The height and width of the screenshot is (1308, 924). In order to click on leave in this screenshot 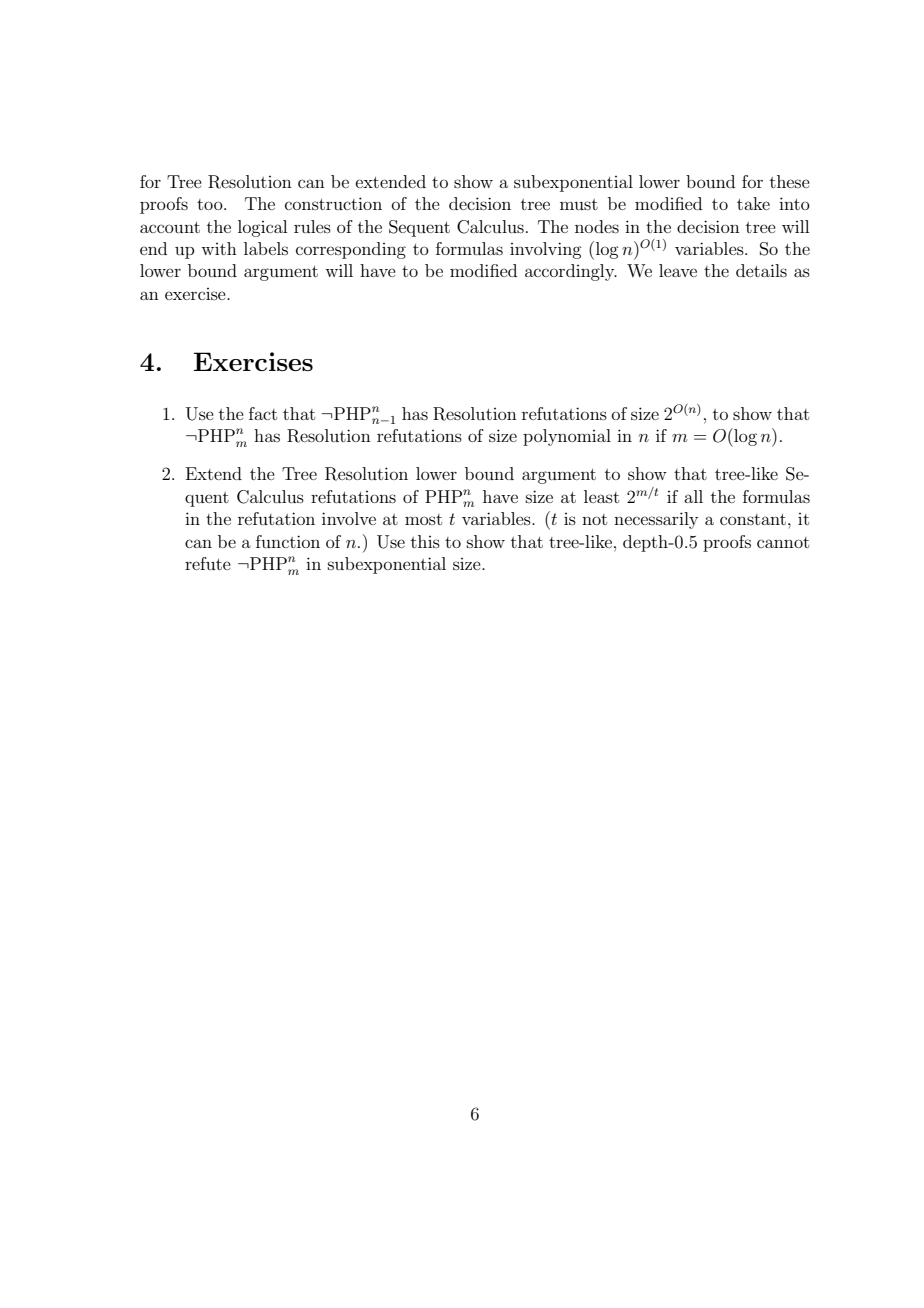, I will do `click(678, 270)`.
